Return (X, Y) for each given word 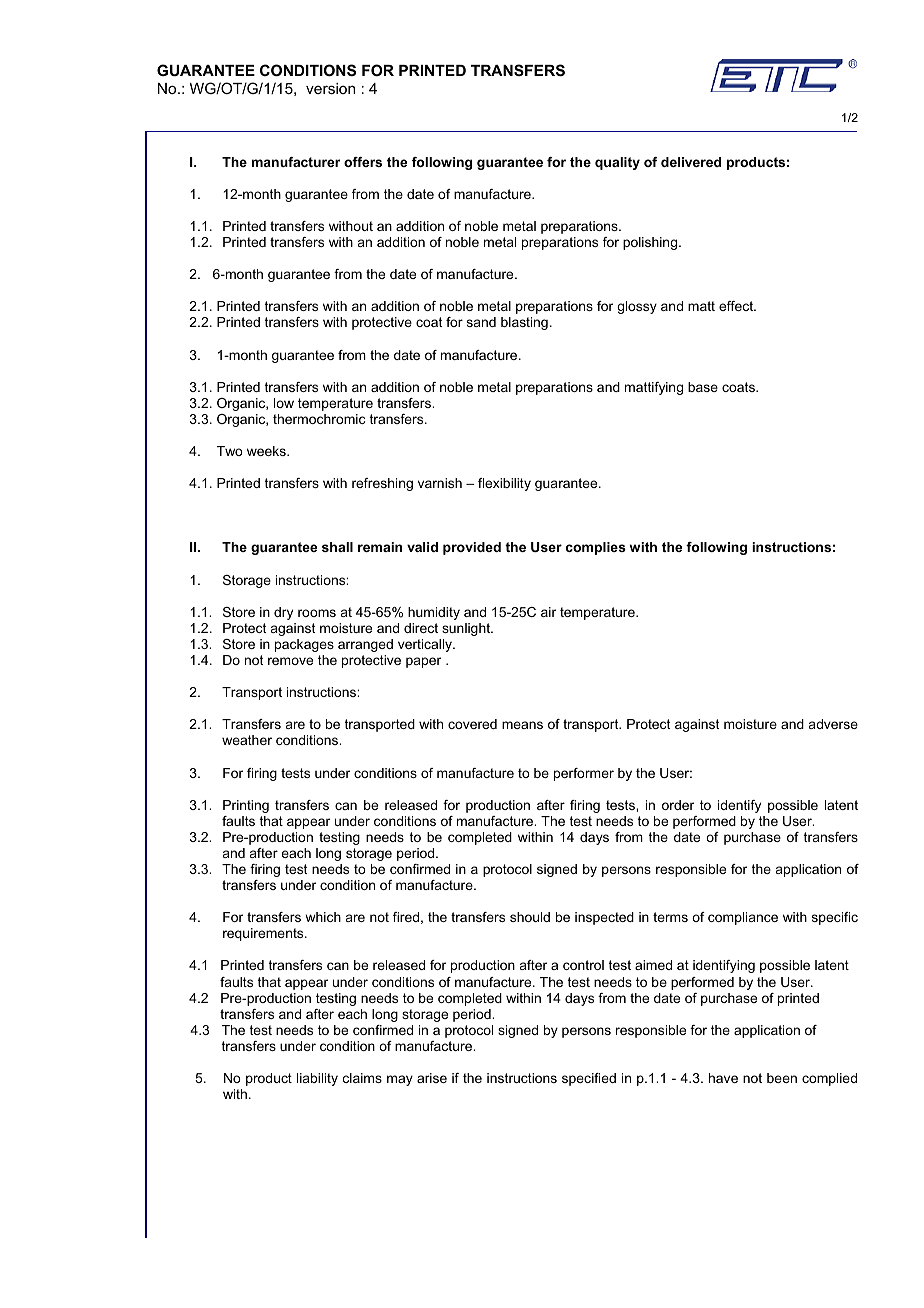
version (330, 88)
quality (617, 163)
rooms (317, 613)
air (548, 612)
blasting (524, 323)
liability (317, 1079)
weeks (267, 451)
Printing (246, 806)
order (678, 805)
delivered (691, 162)
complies (596, 548)
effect (737, 306)
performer (584, 774)
